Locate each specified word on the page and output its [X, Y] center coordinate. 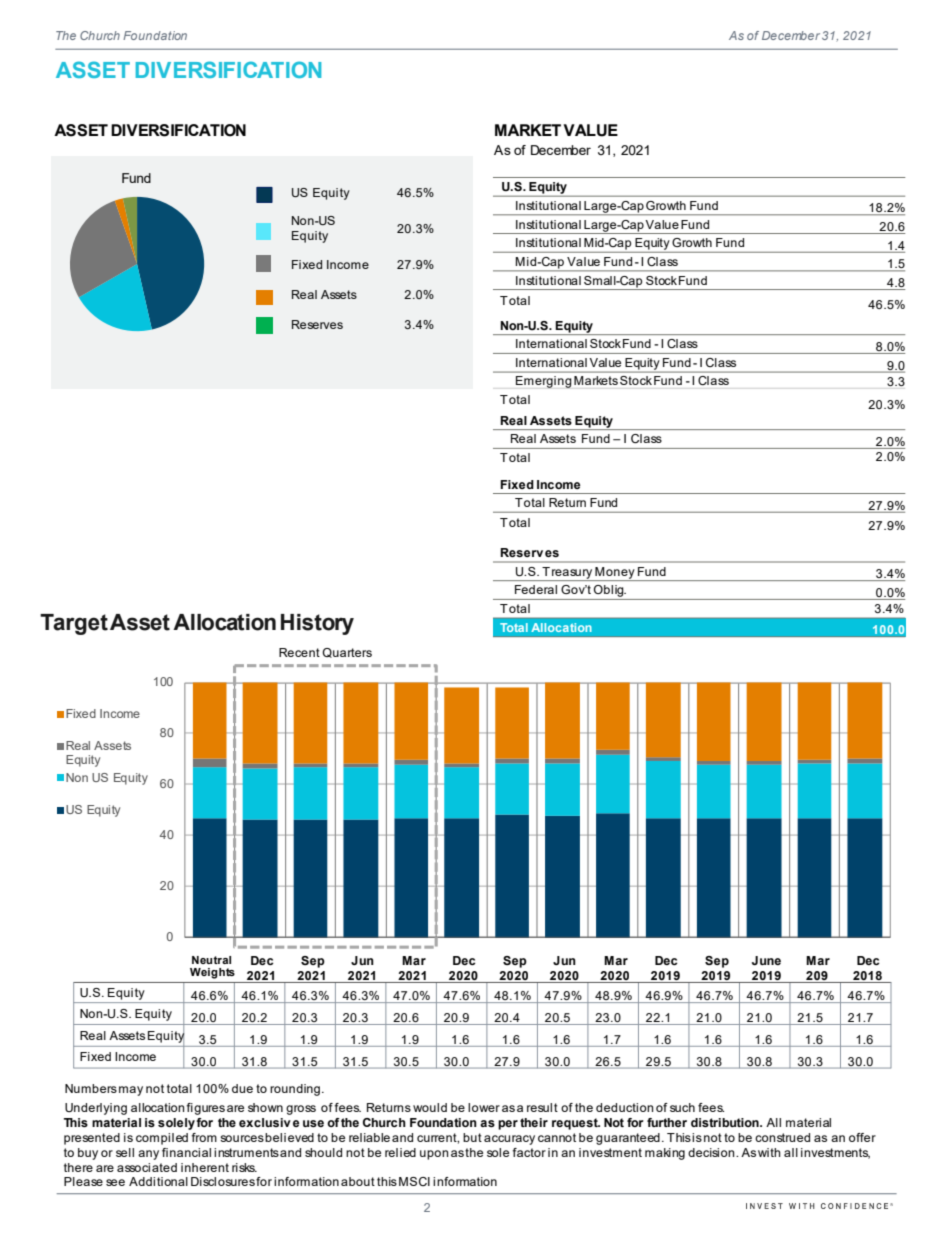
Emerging [543, 382]
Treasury [567, 574]
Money [615, 574]
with [769, 1152]
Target [74, 624]
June [766, 960]
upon [434, 1155]
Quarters [347, 653]
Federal [536, 589]
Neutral [211, 960]
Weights [212, 973]
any [148, 1155]
